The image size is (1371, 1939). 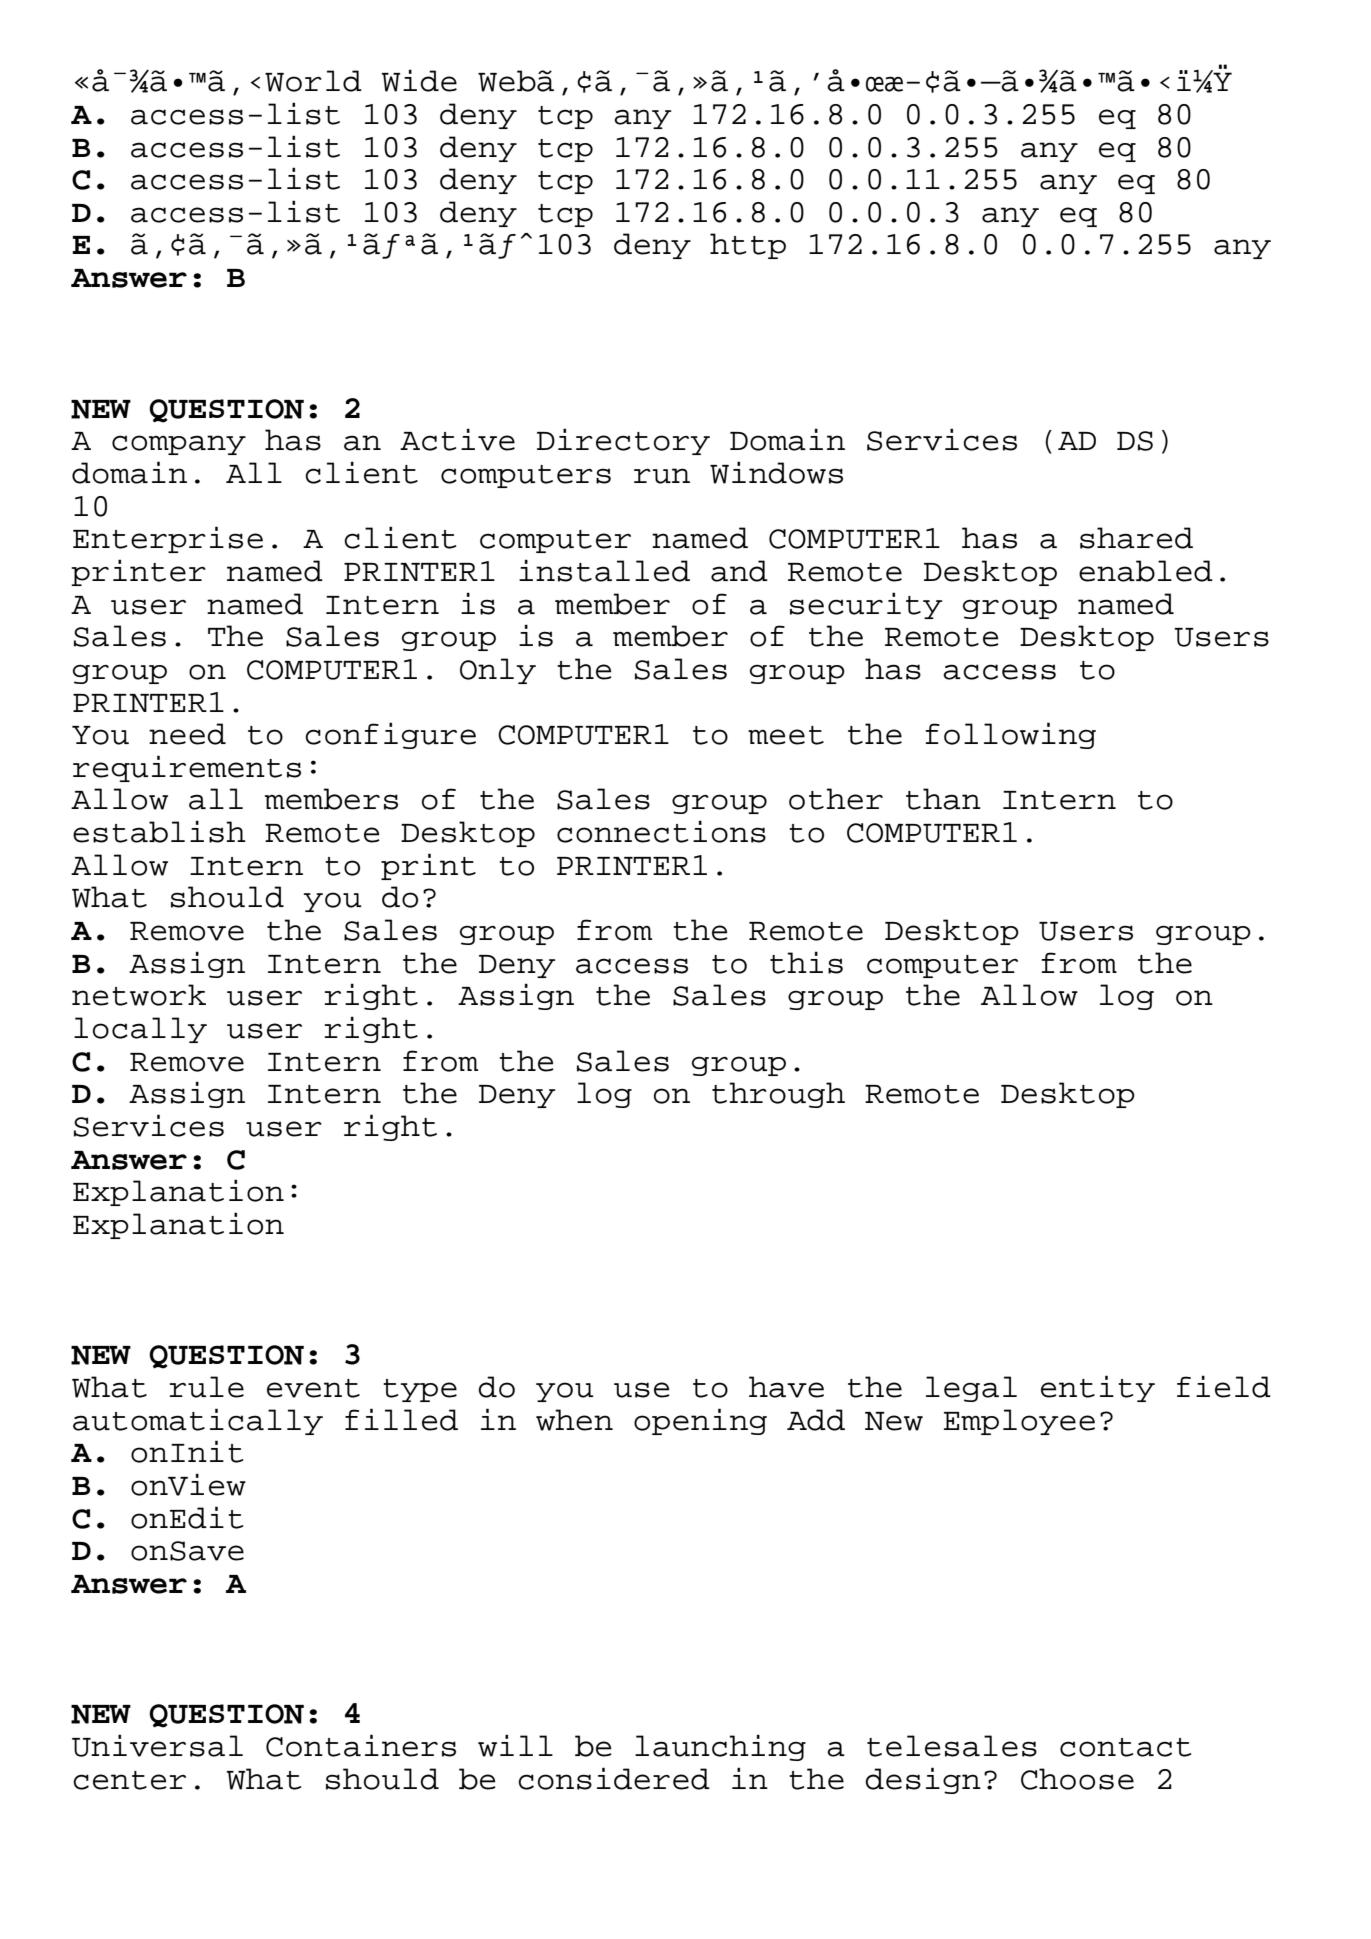 What do you see at coordinates (1098, 1388) in the document?
I see `entity` at bounding box center [1098, 1388].
